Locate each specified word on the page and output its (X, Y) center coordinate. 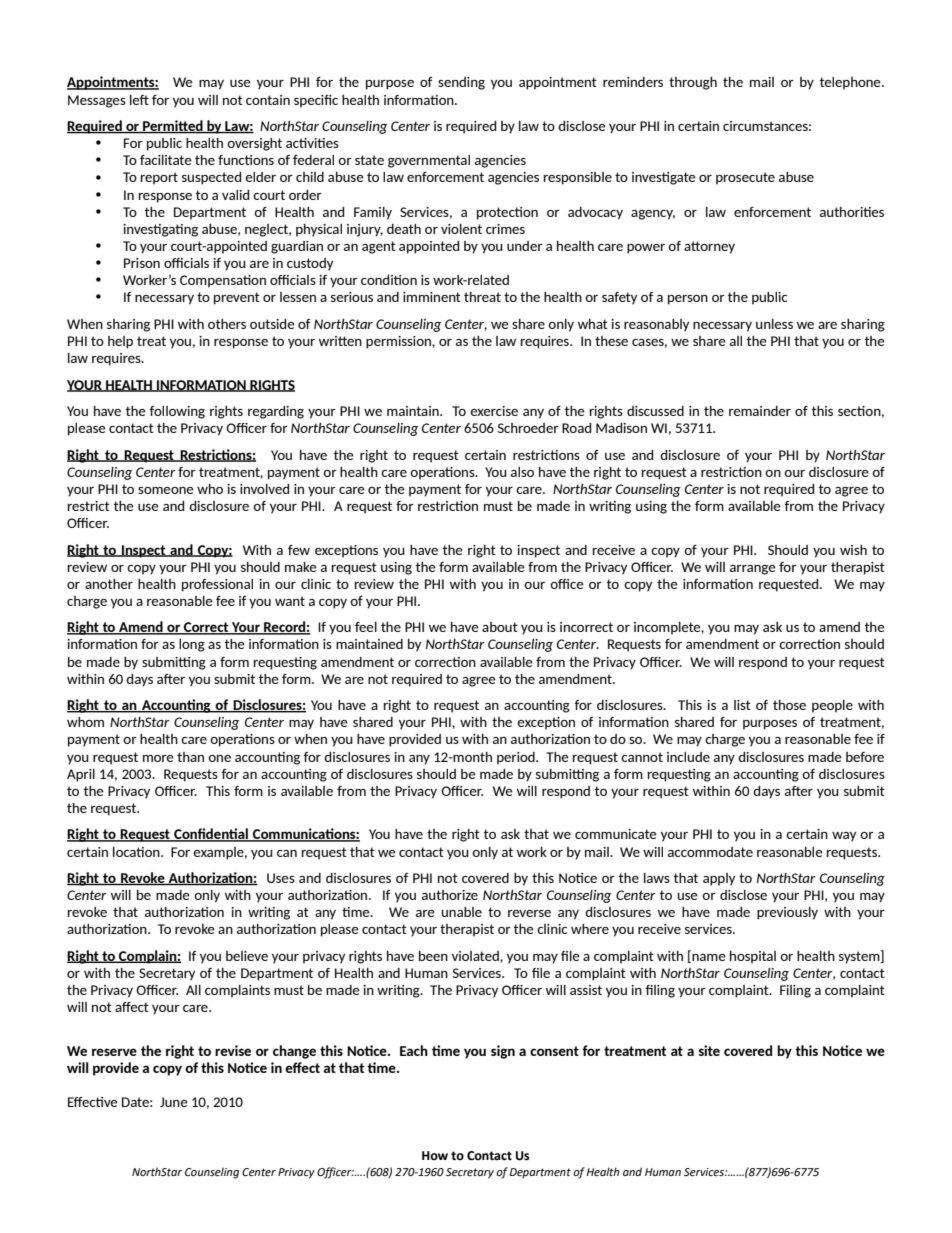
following (177, 412)
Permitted (173, 127)
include (688, 757)
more (158, 758)
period (517, 758)
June (174, 1102)
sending (461, 83)
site (709, 1050)
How (435, 1156)
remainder (760, 411)
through (693, 83)
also (522, 472)
